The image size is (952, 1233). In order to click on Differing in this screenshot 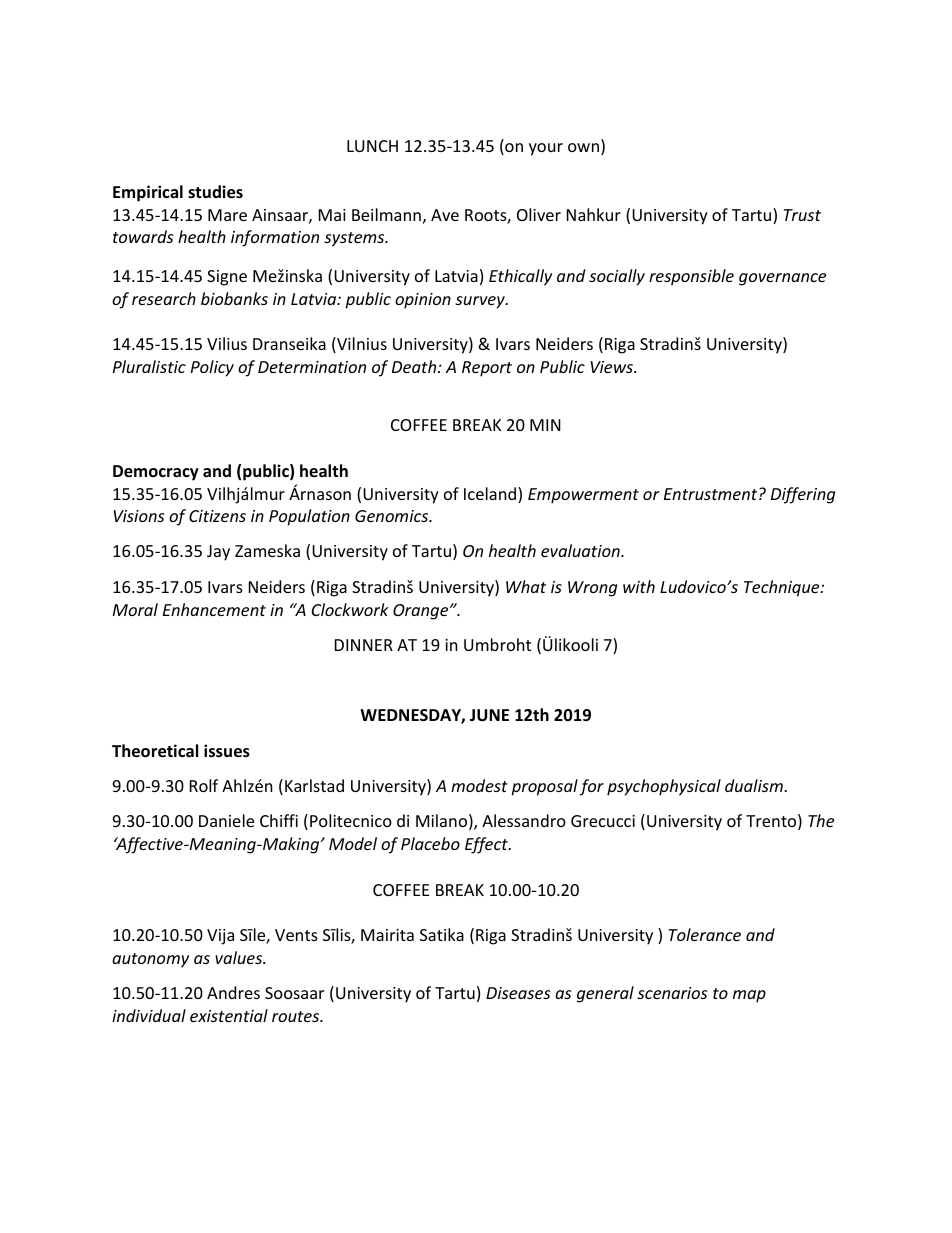, I will do `click(803, 495)`.
